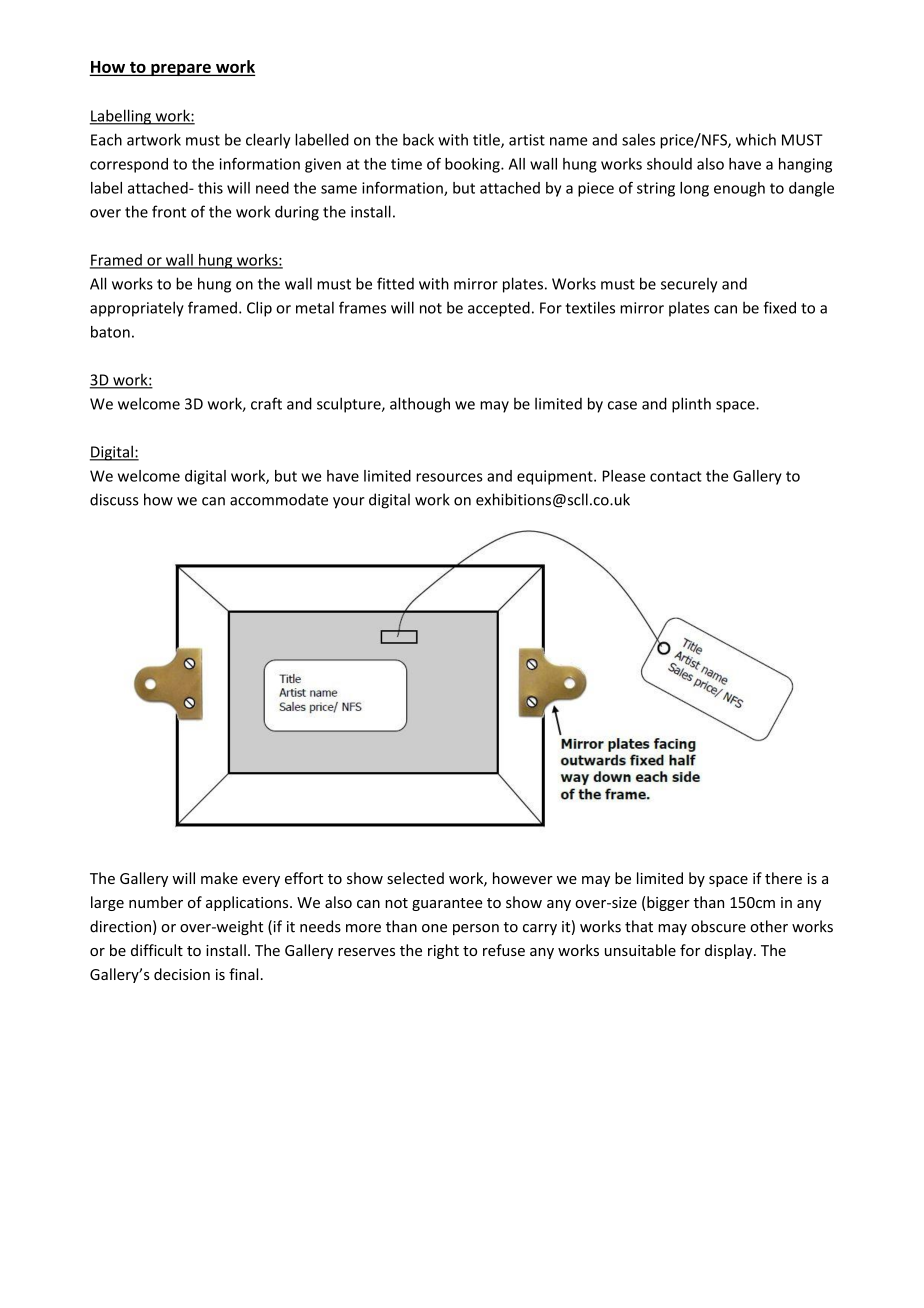  Describe the element at coordinates (349, 503) in the image. I see `your` at that location.
